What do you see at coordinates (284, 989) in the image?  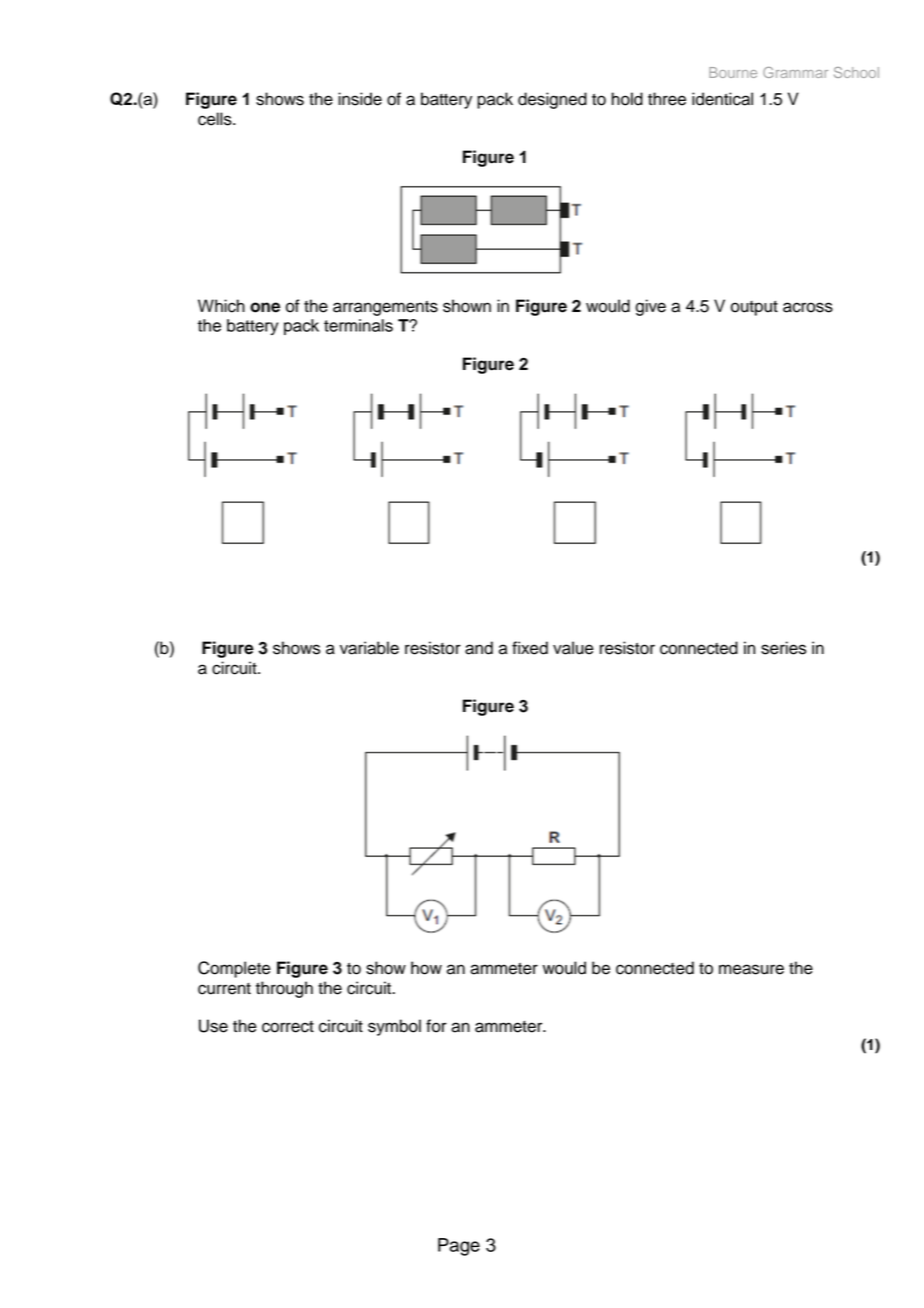 I see `through` at bounding box center [284, 989].
